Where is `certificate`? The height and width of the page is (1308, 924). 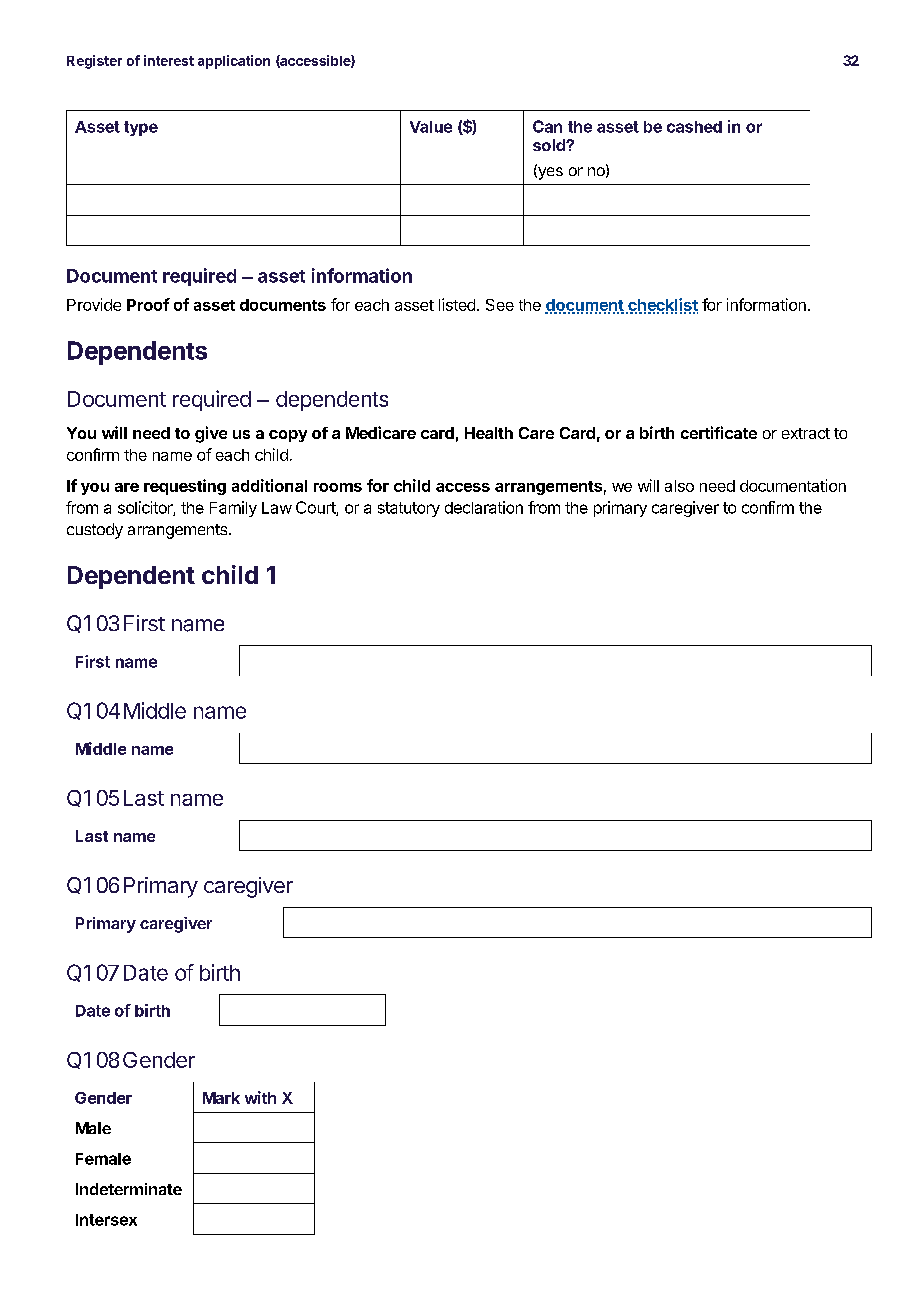 certificate is located at coordinates (719, 432).
